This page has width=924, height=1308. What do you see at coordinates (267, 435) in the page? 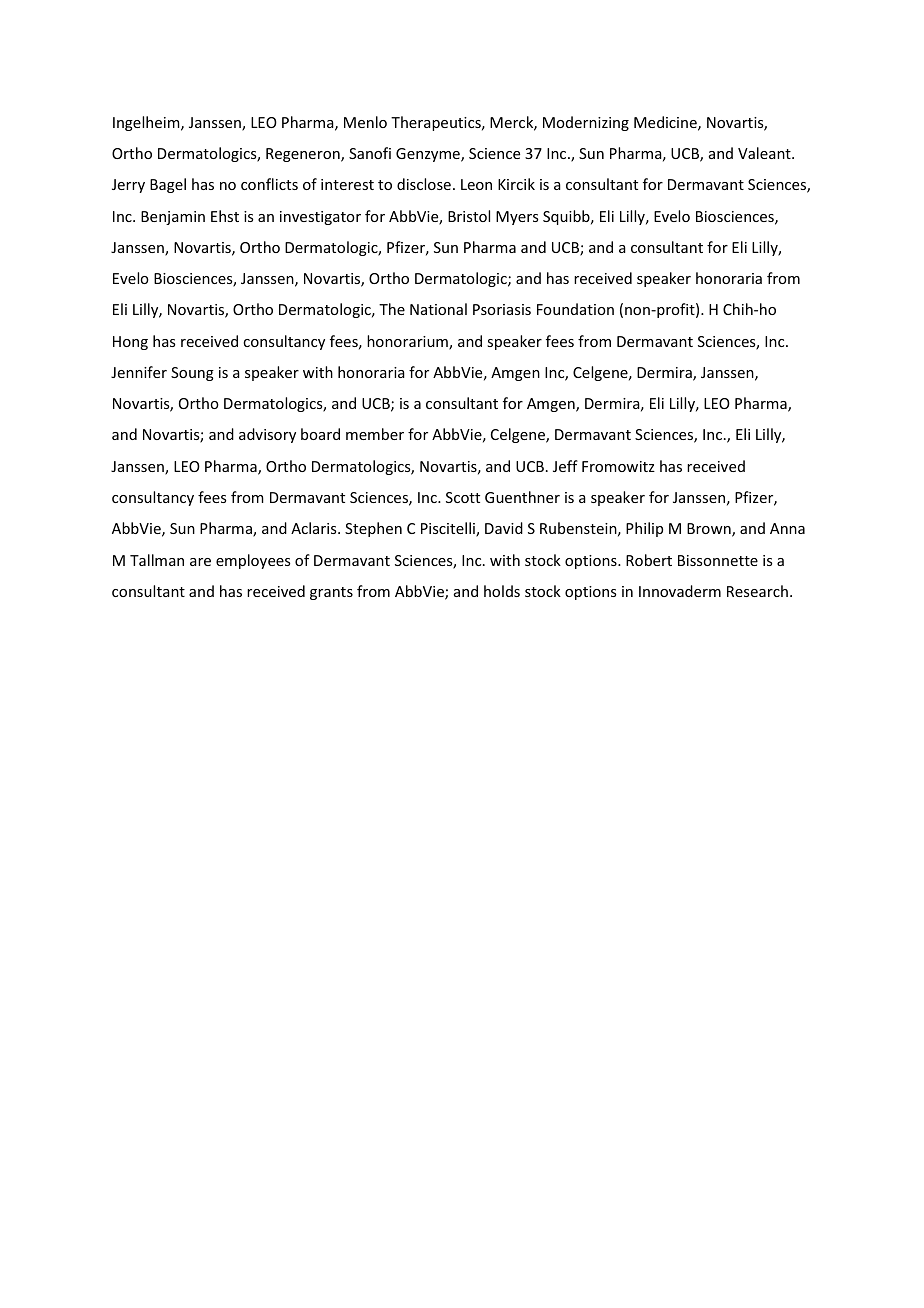
I see `advisory` at bounding box center [267, 435].
